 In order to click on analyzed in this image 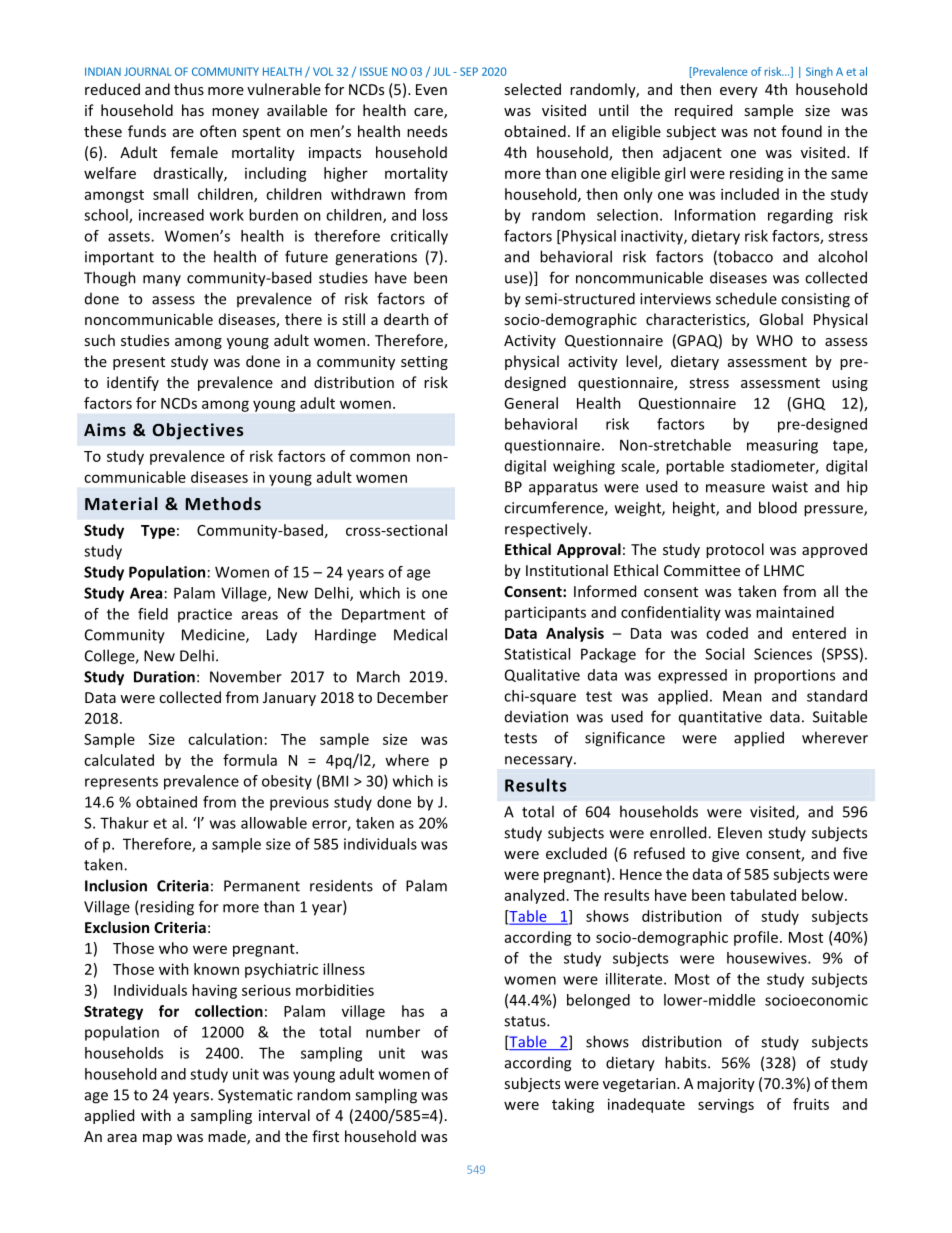, I will do `click(534, 896)`.
